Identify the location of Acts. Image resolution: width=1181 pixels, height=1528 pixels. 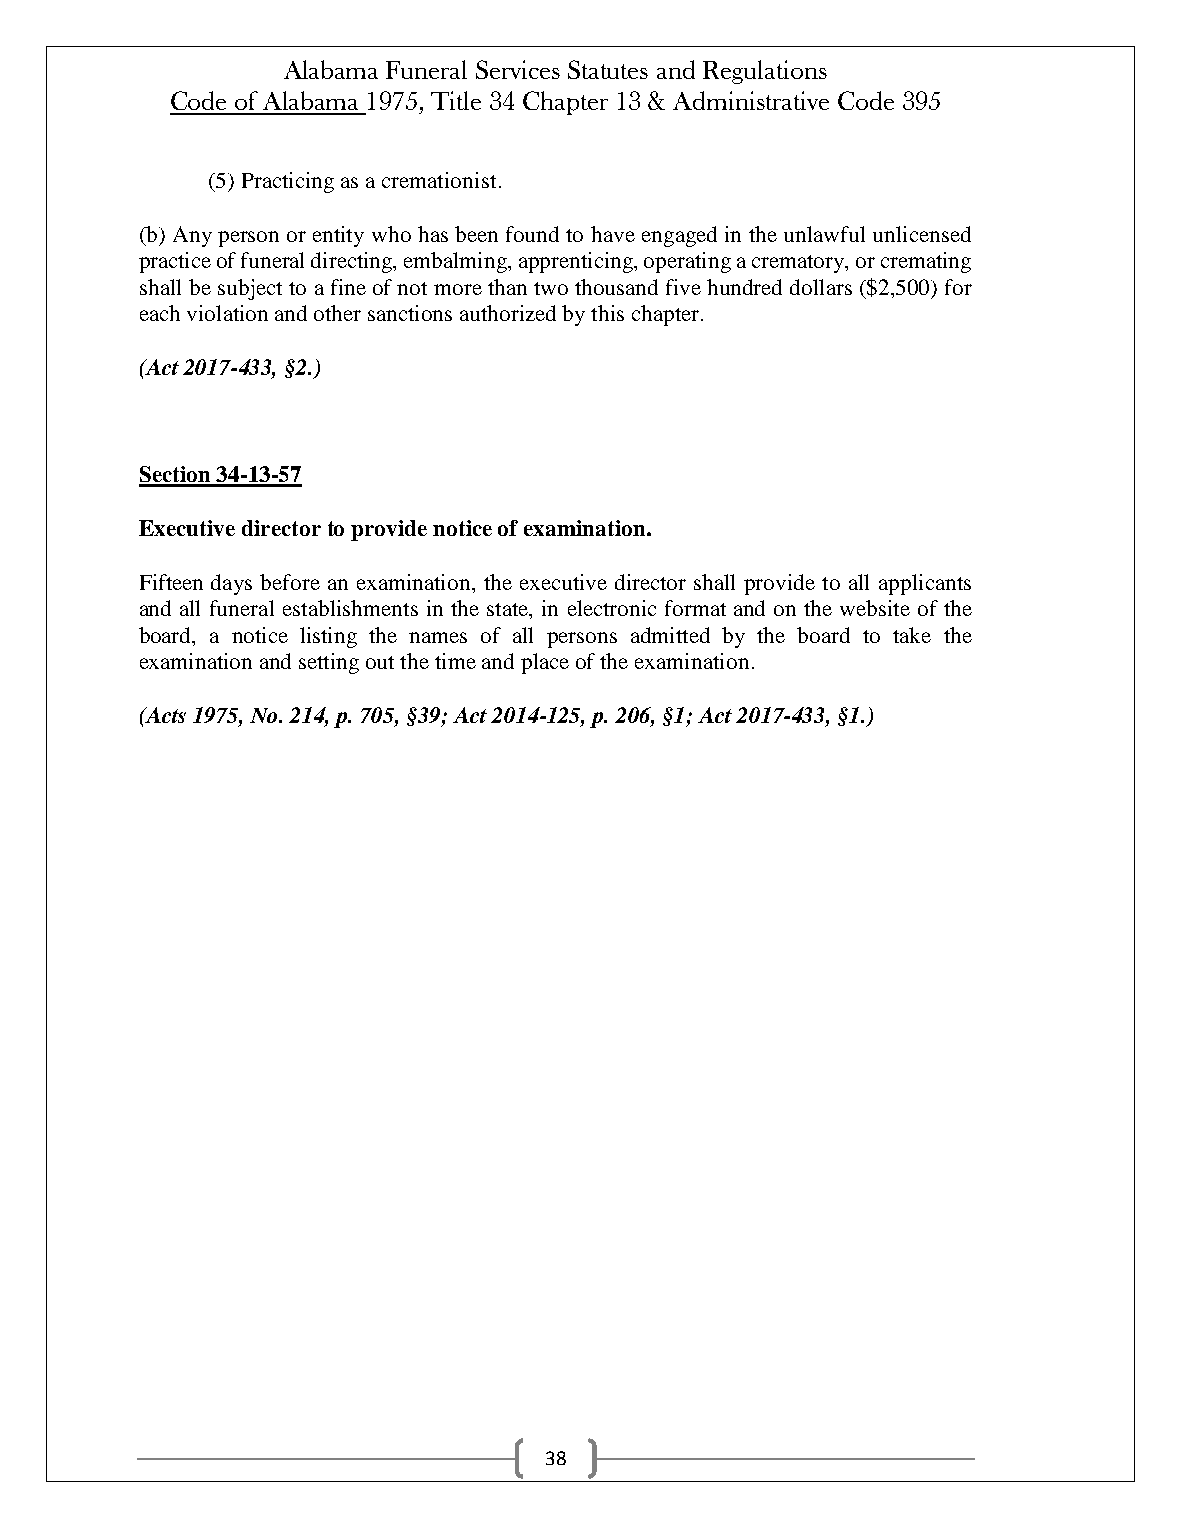
(164, 715).
